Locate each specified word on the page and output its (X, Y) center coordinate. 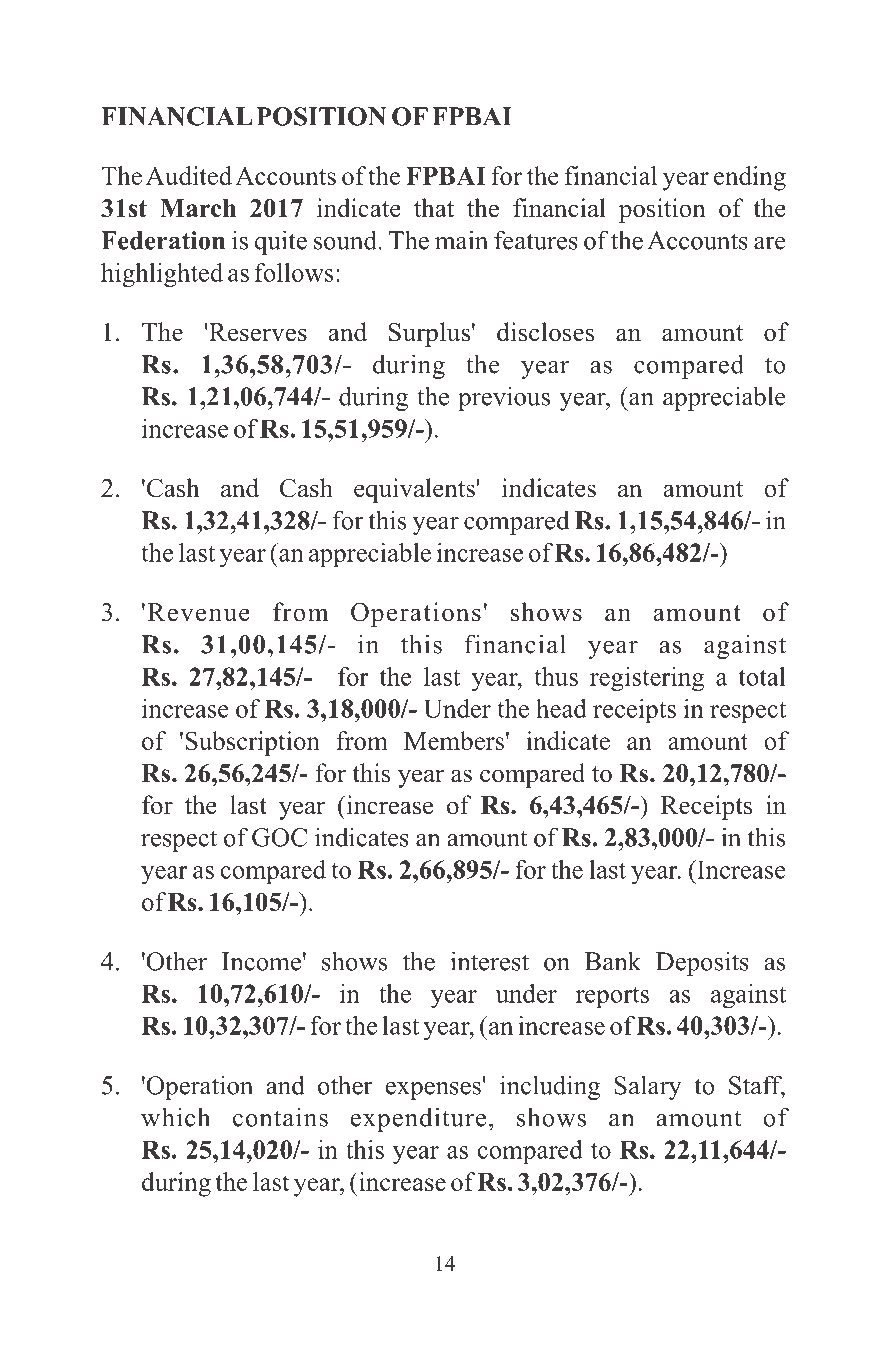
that (434, 207)
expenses (433, 1091)
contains (280, 1117)
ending (750, 178)
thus (556, 676)
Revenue (199, 612)
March (198, 208)
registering (647, 679)
